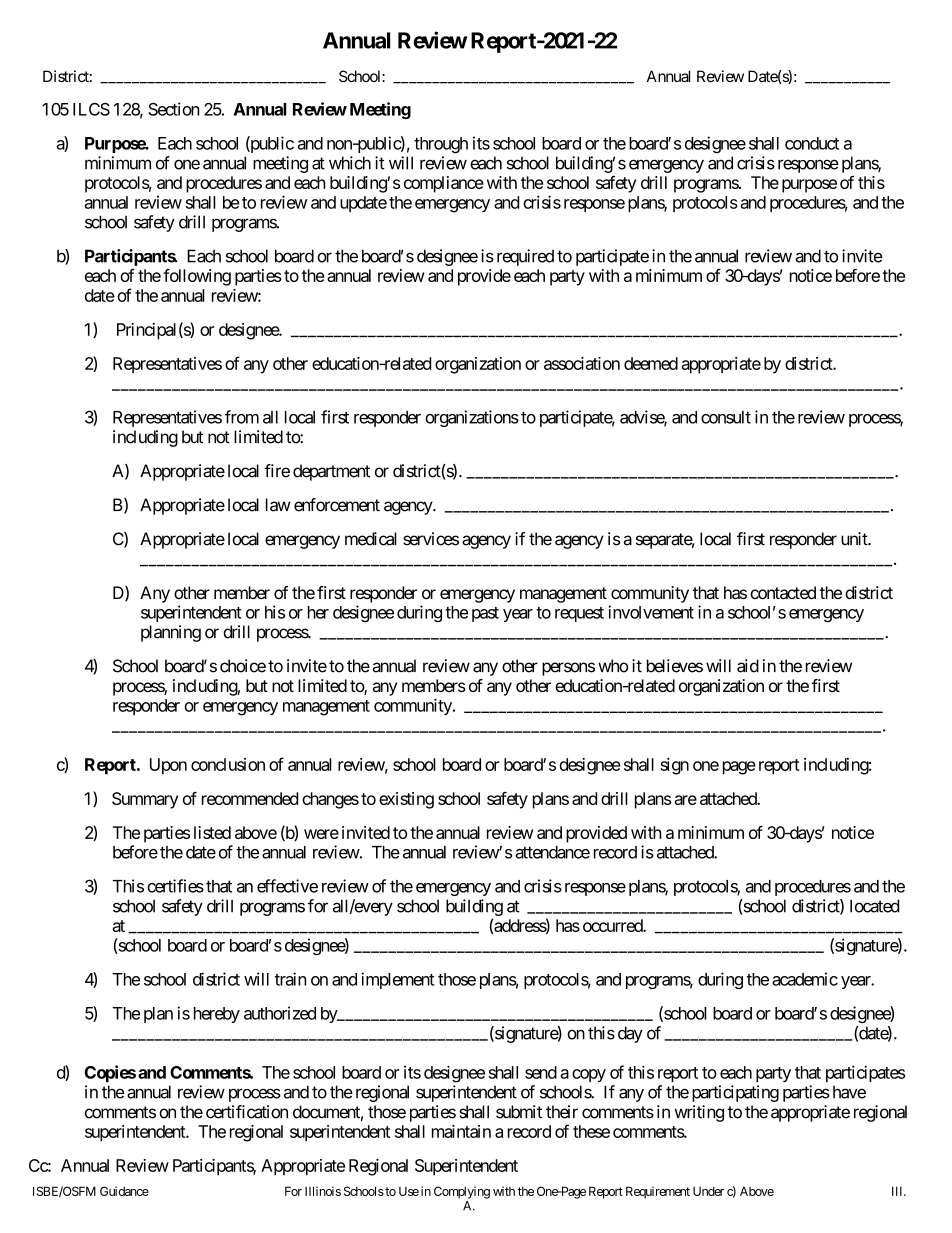  I want to click on Under, so click(708, 1191).
